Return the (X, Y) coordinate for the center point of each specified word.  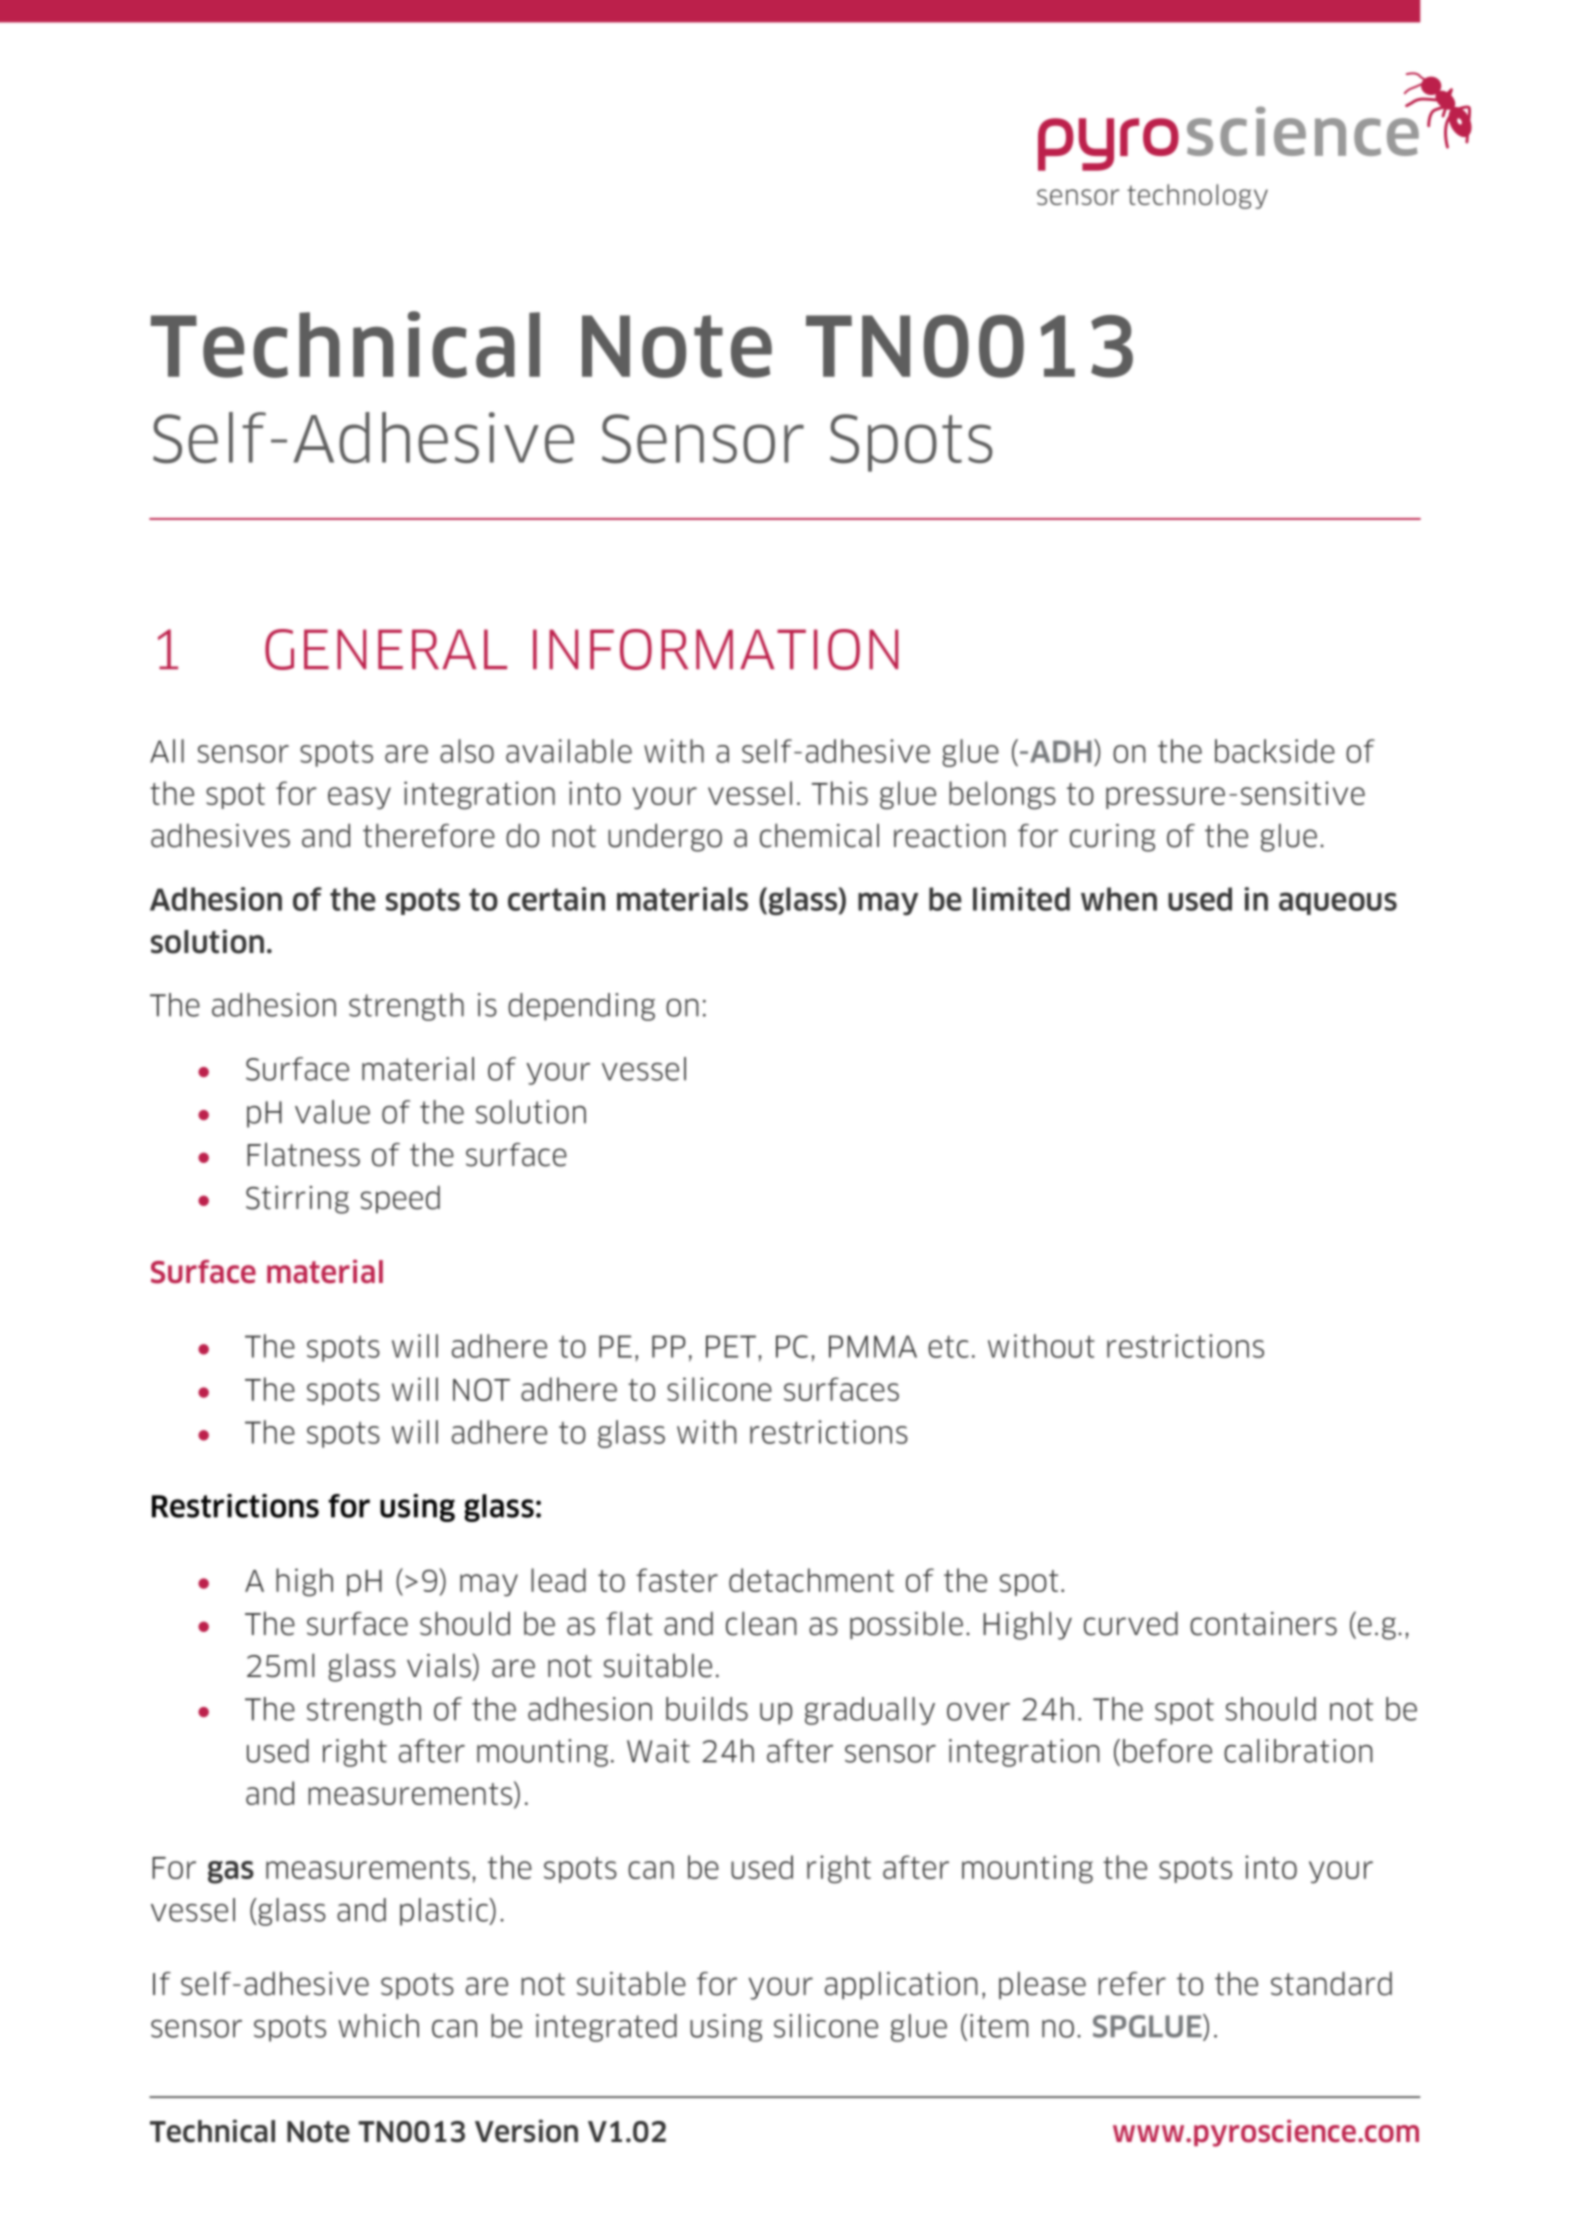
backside (1275, 751)
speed (400, 1199)
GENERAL (386, 649)
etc (948, 1346)
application (901, 1985)
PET (731, 1346)
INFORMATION (715, 649)
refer (1132, 1984)
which (378, 2026)
